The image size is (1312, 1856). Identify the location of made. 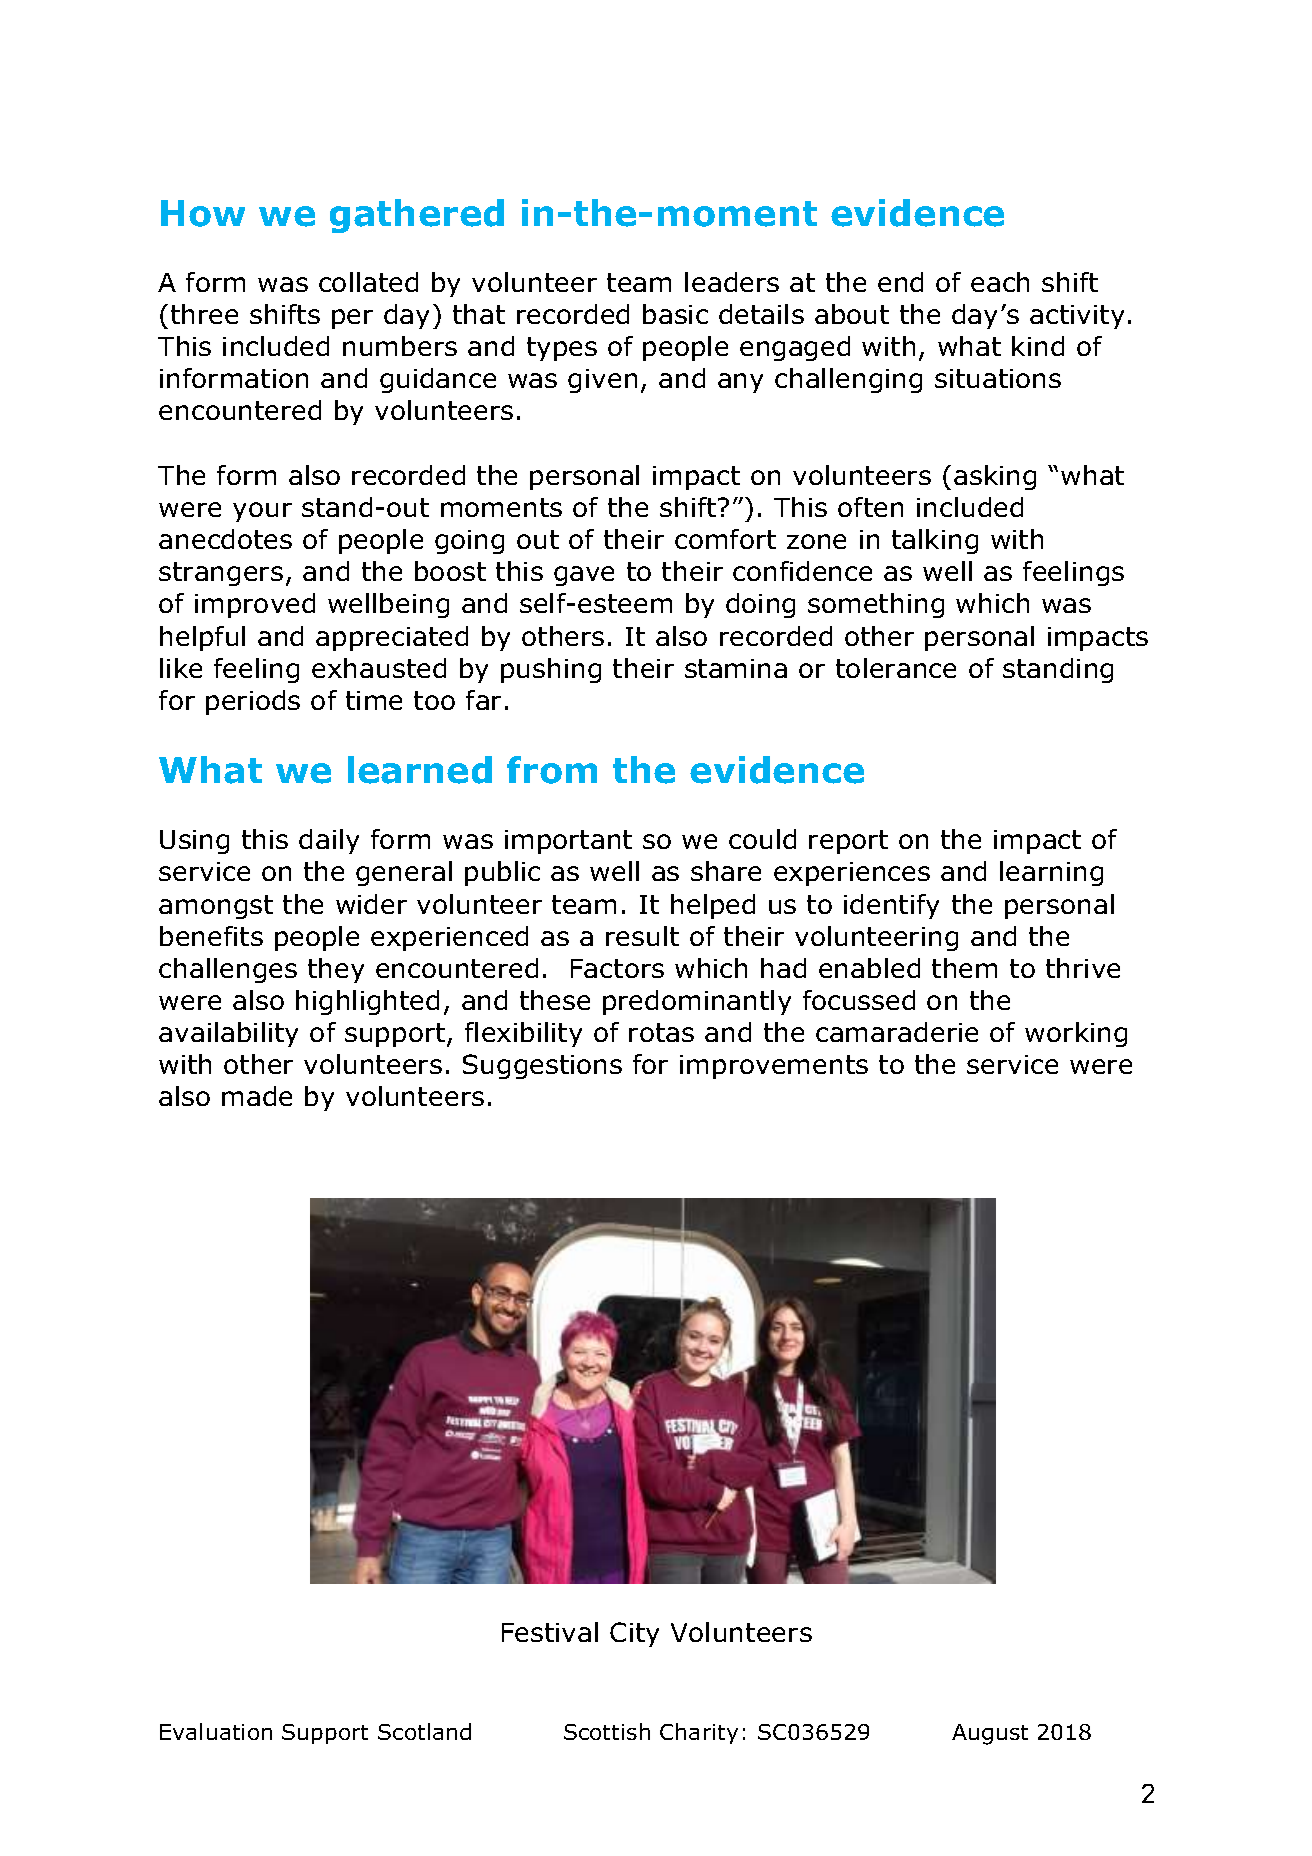
(257, 1096).
